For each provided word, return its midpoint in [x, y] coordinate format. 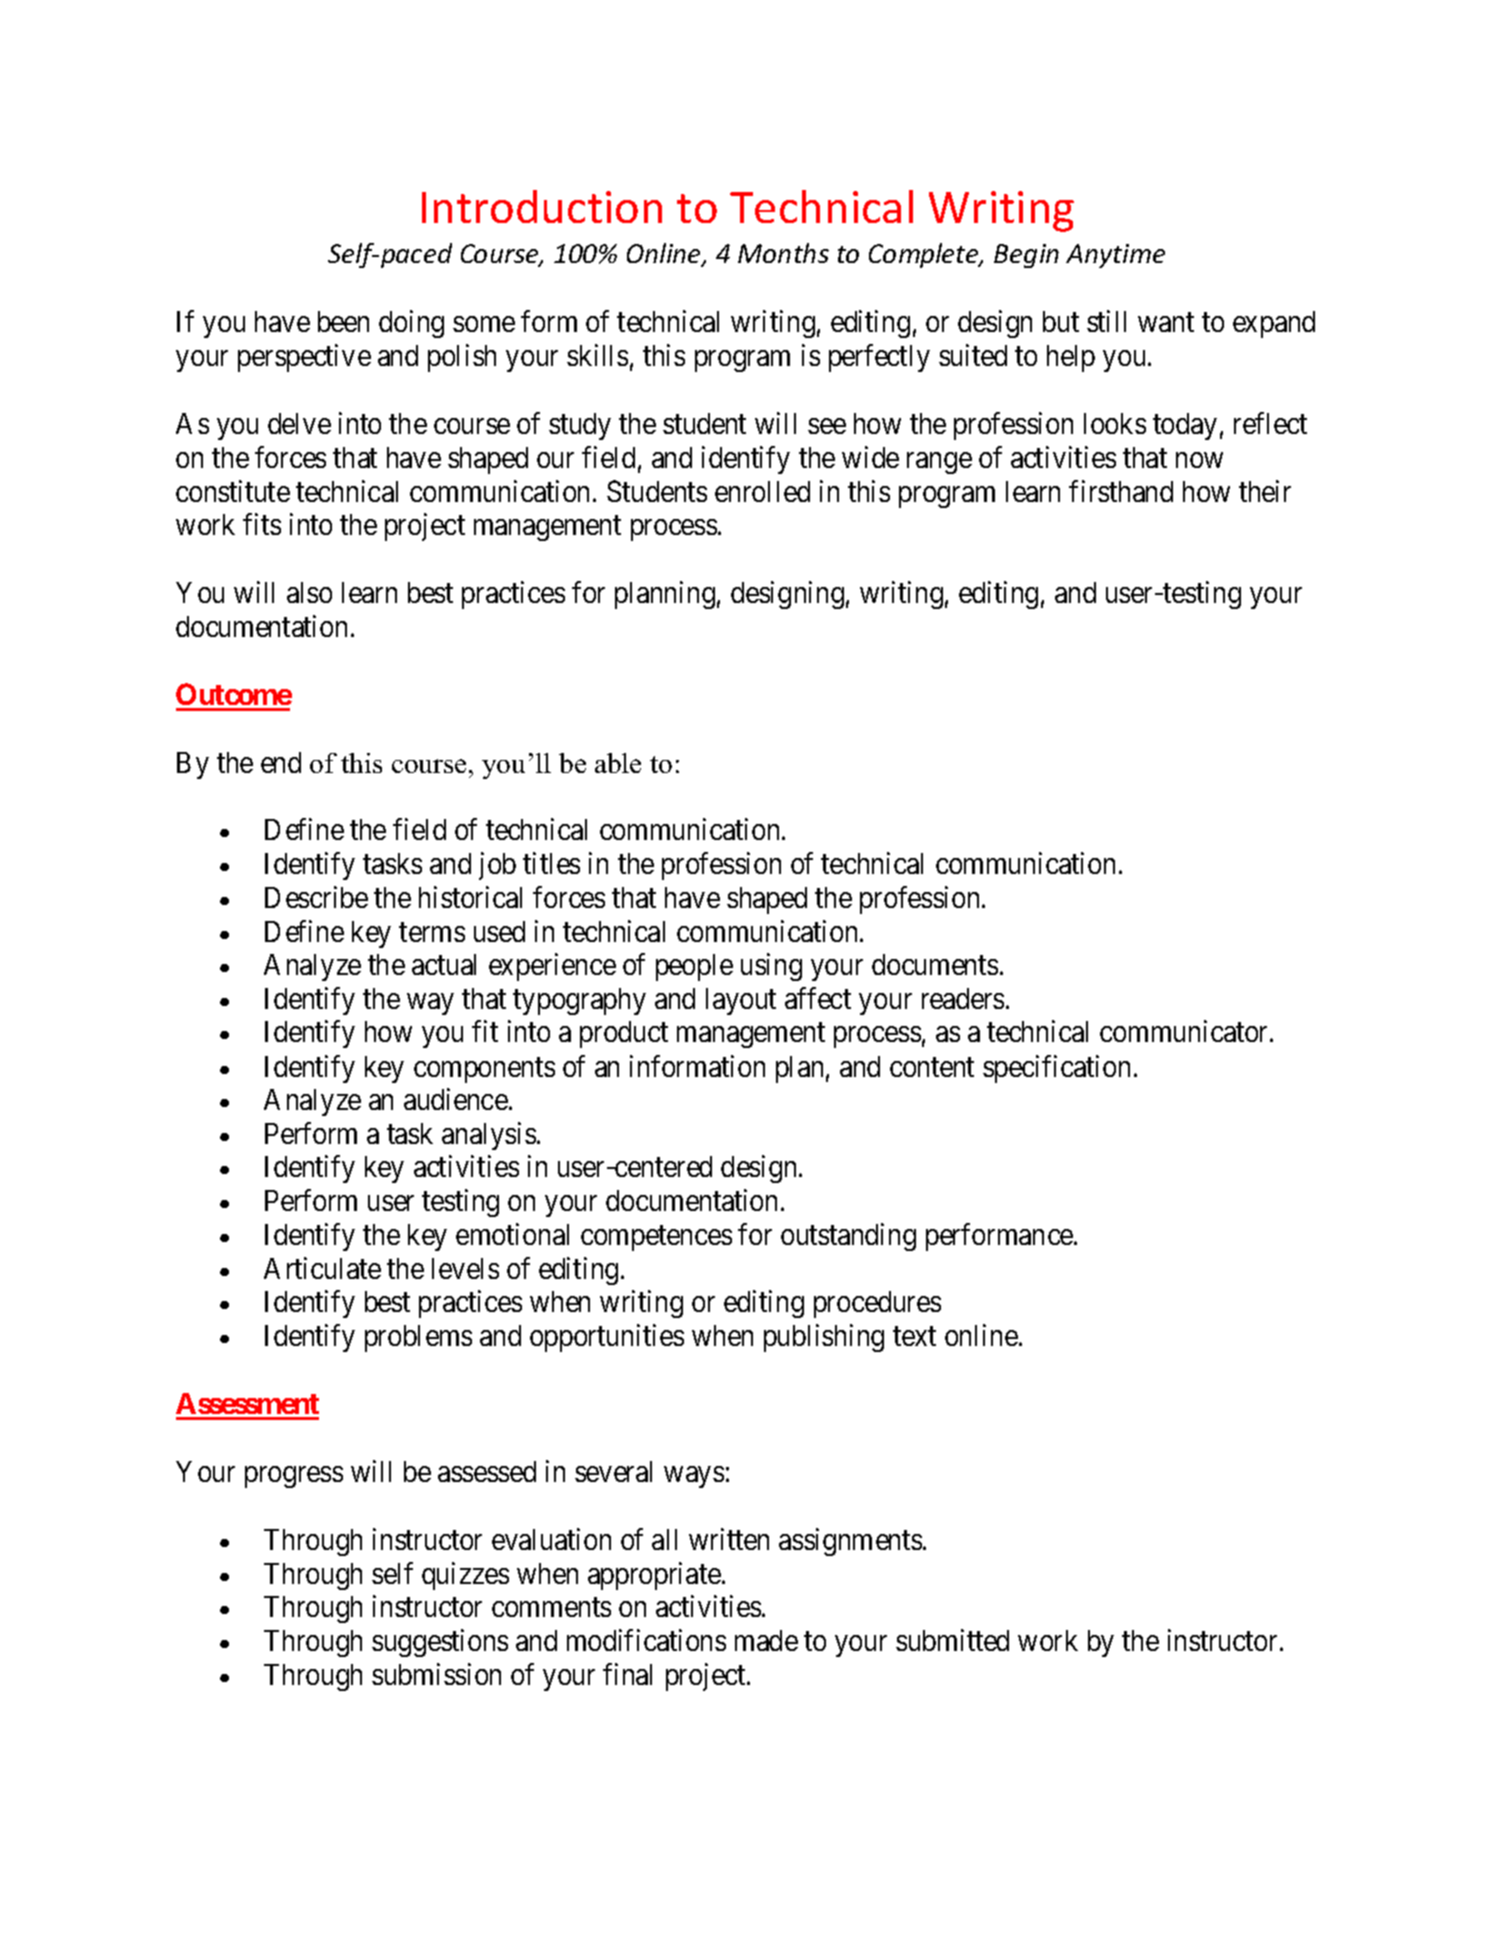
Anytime [1115, 256]
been [343, 321]
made [766, 1640]
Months [783, 253]
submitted [952, 1640]
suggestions [440, 1643]
